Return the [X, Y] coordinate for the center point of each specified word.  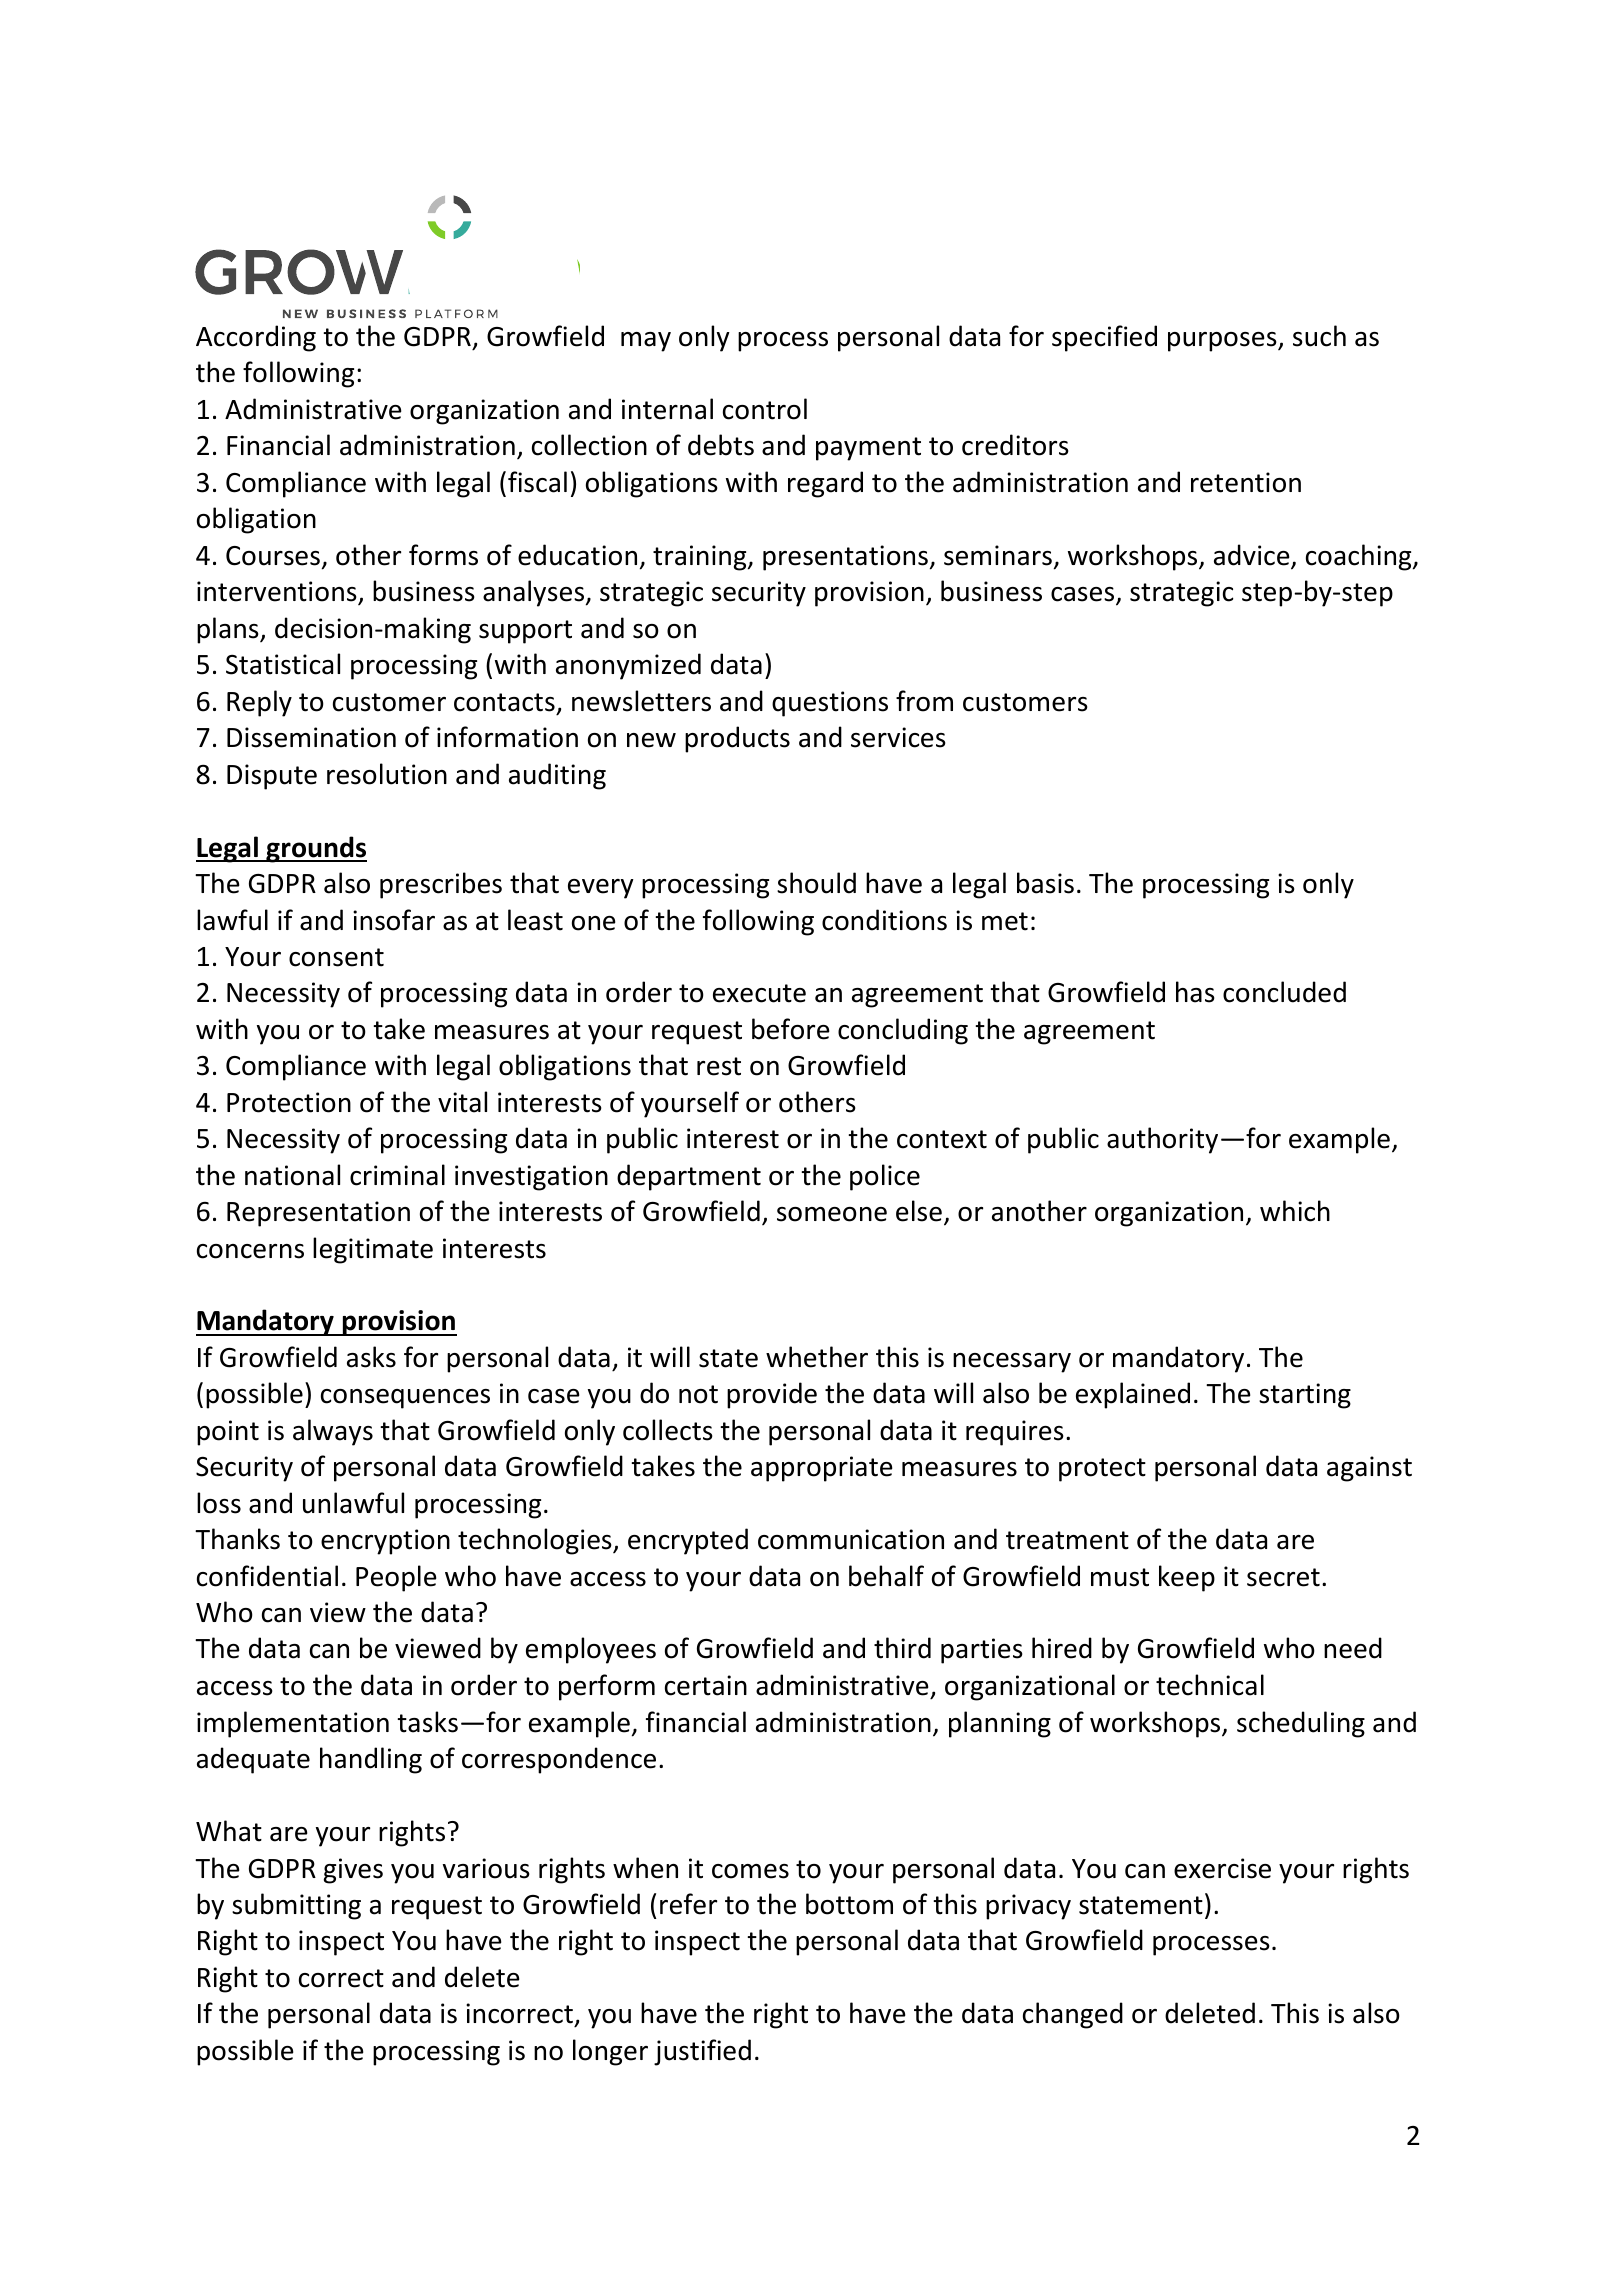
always [333, 1432]
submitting [296, 1906]
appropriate [822, 1469]
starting [1305, 1396]
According [256, 338]
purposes [1223, 342]
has [1195, 992]
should [816, 883]
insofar [394, 920]
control [765, 409]
